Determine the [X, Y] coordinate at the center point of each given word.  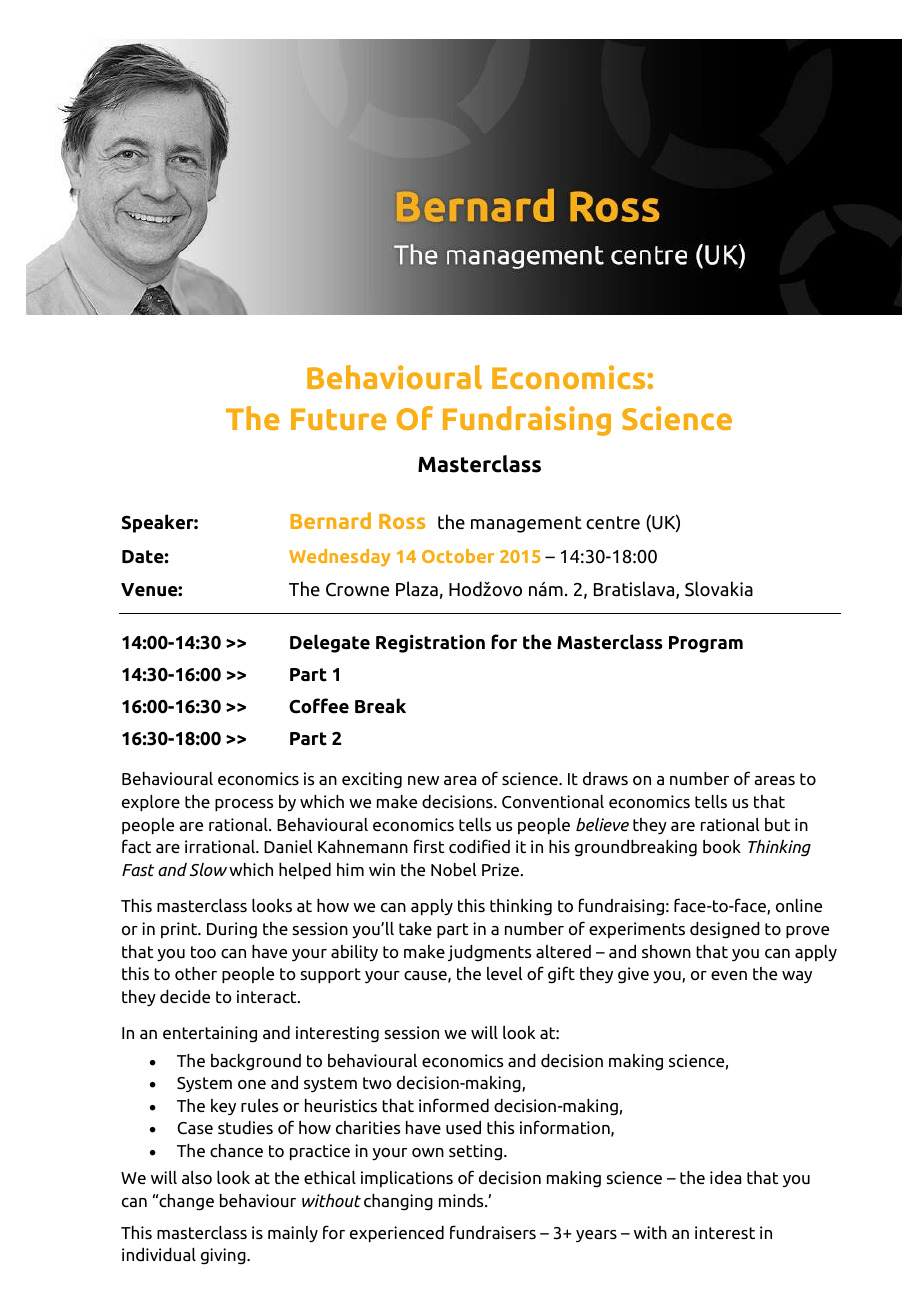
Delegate [330, 643]
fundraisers [493, 1232]
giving [224, 1256]
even [729, 975]
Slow [208, 869]
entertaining [210, 1034]
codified [479, 846]
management [526, 524]
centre [613, 523]
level [504, 973]
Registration [430, 643]
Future [339, 419]
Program [706, 644]
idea [725, 1177]
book [722, 846]
